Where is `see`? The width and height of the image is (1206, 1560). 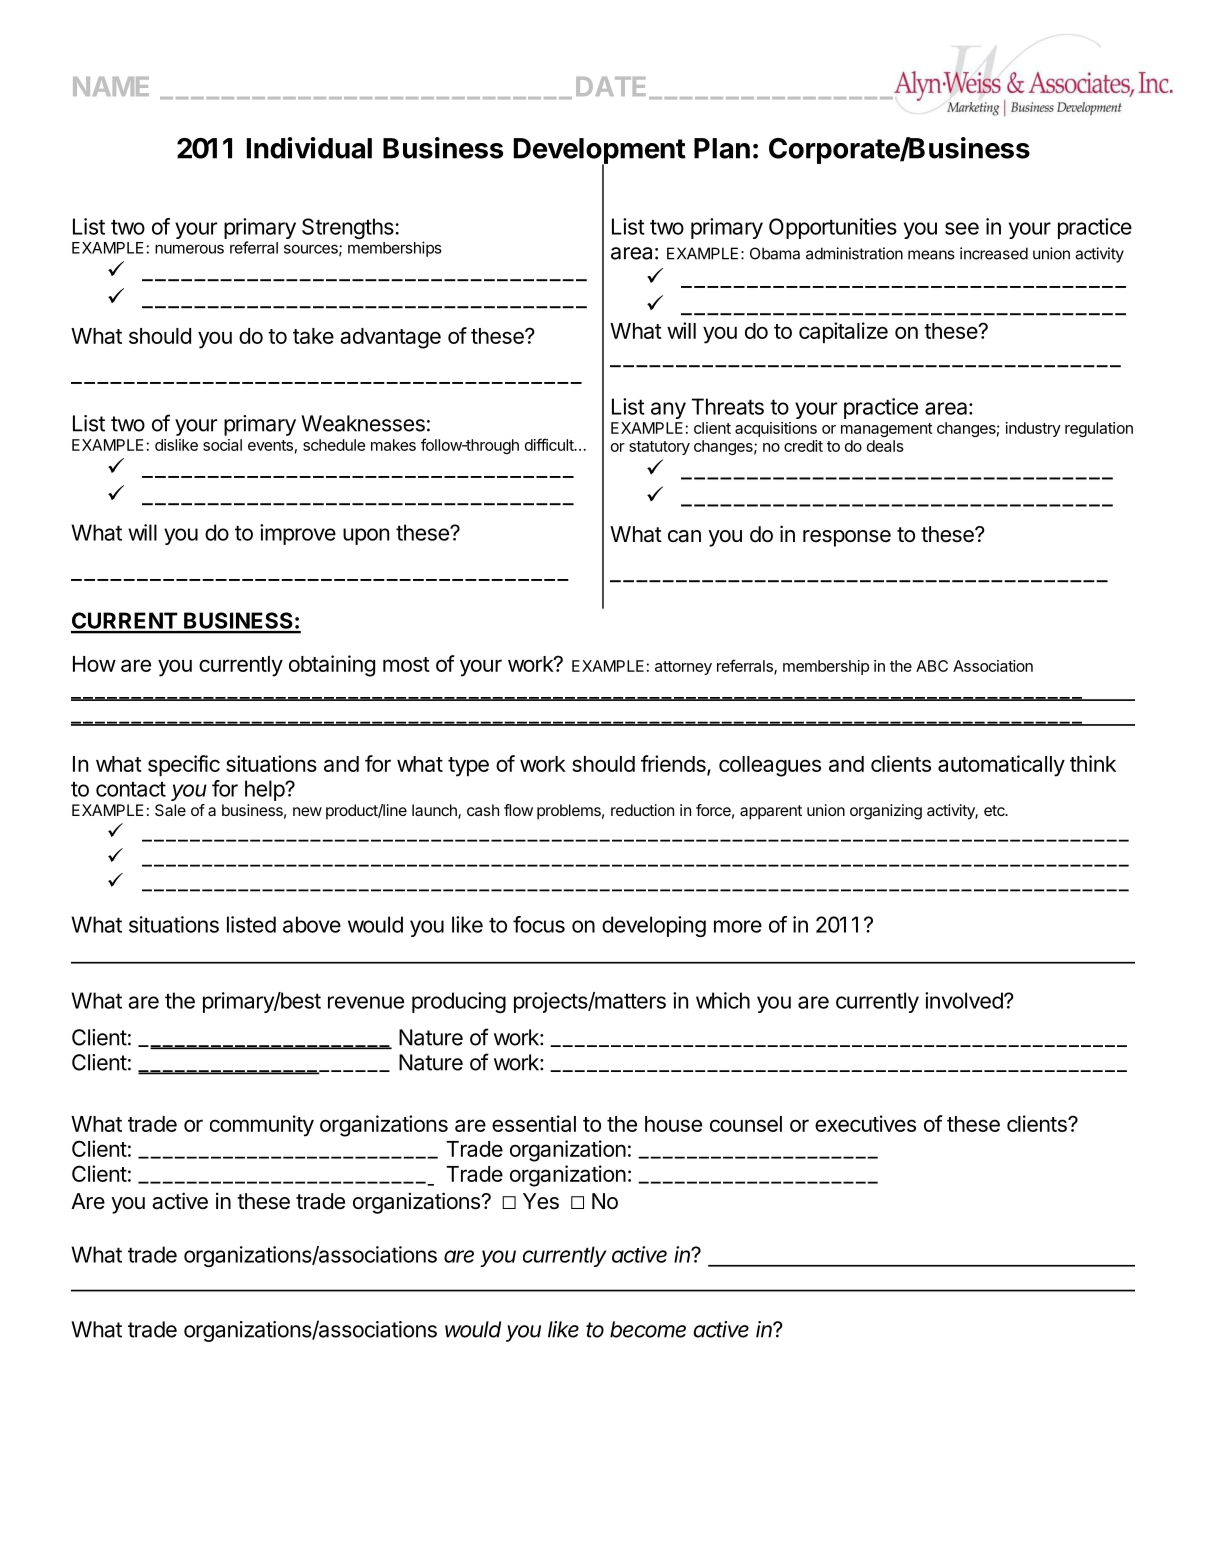
see is located at coordinates (962, 228).
